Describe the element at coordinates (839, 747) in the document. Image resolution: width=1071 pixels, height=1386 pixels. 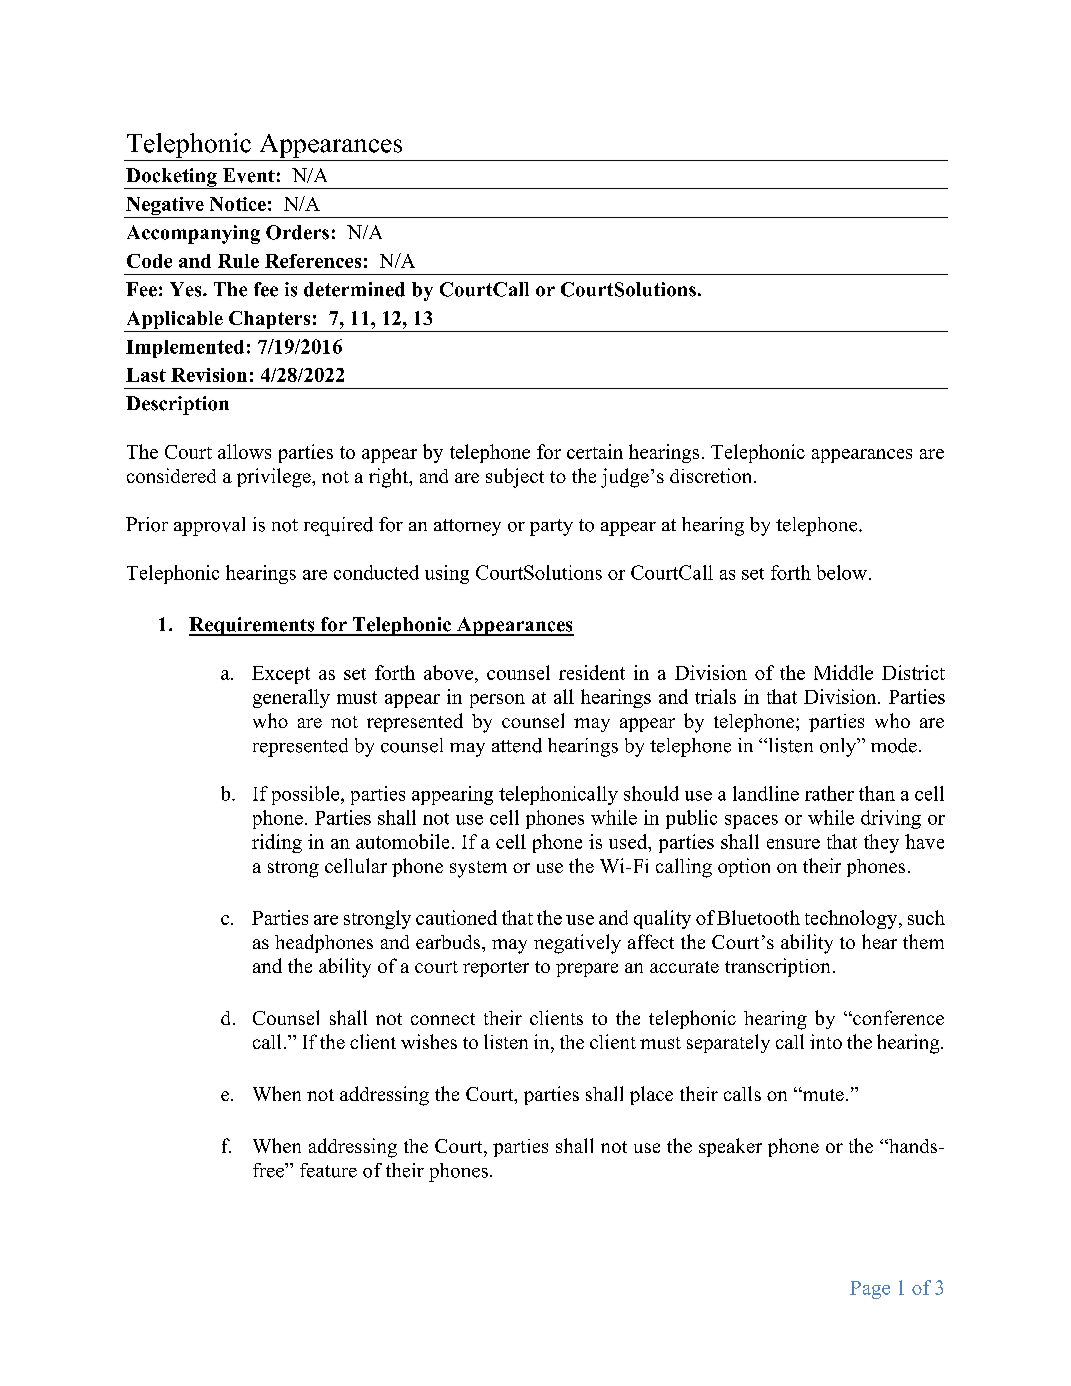
I see `only` at that location.
